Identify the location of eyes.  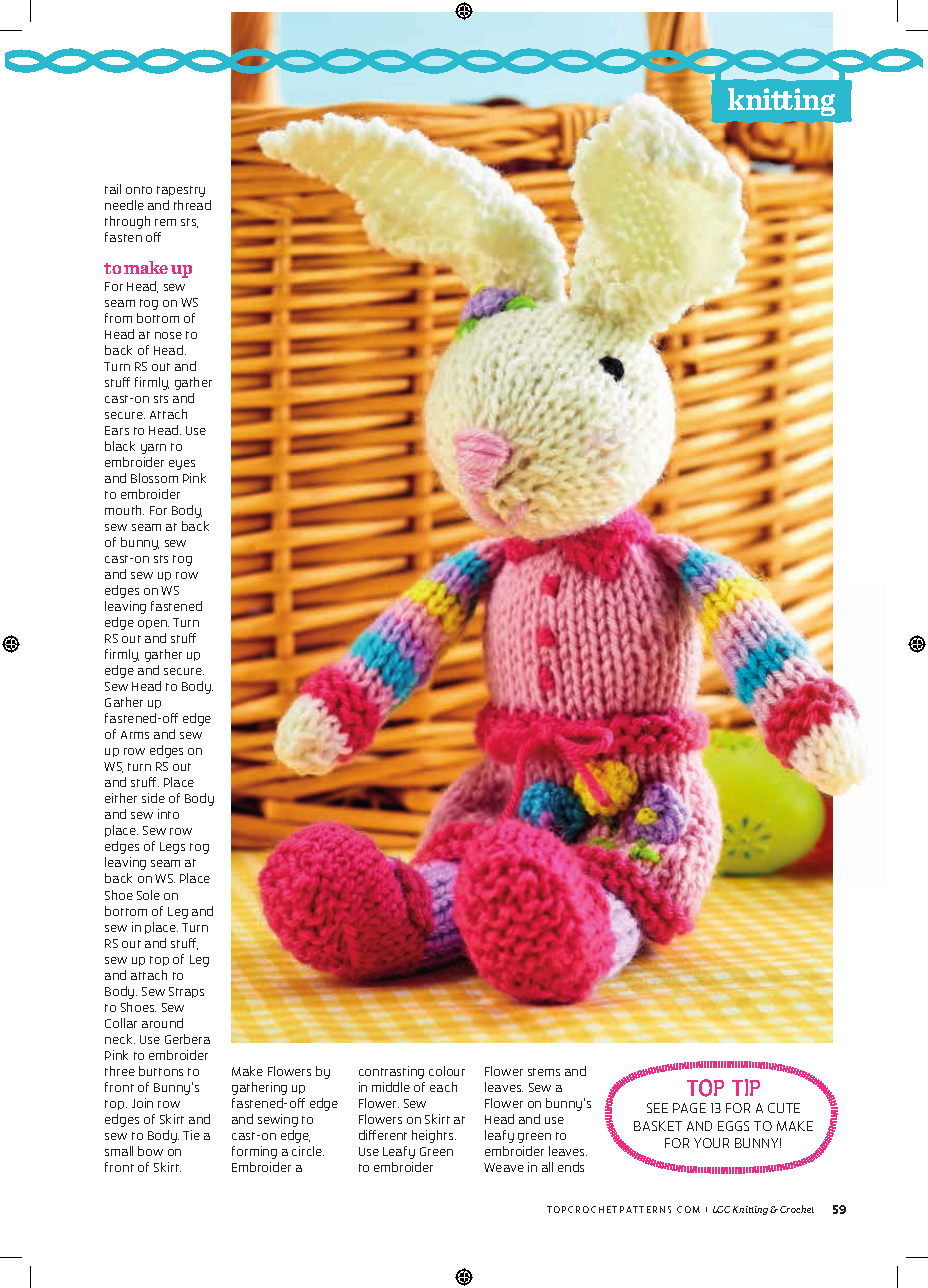
(182, 465).
